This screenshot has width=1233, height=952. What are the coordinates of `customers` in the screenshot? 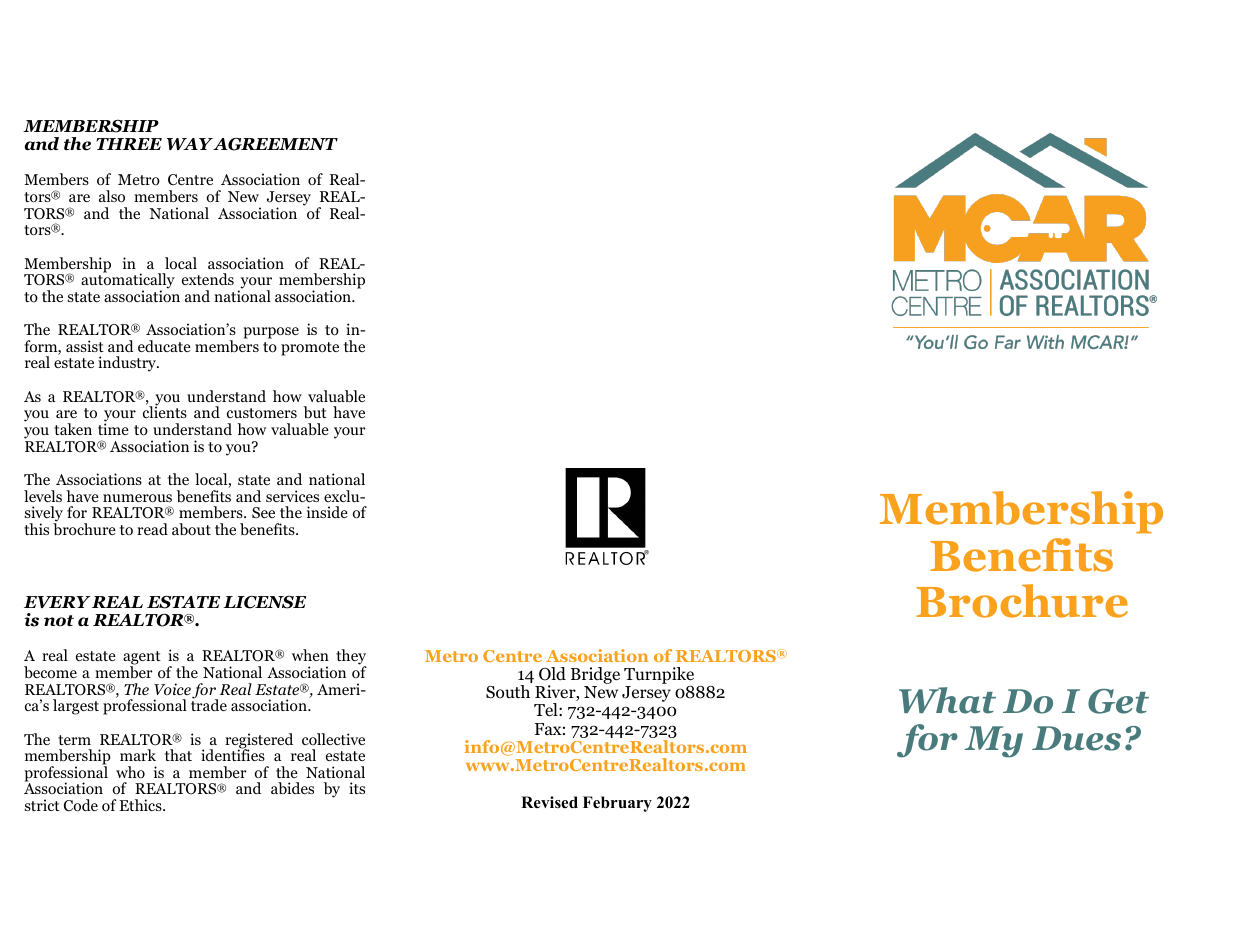 It's located at (262, 413).
